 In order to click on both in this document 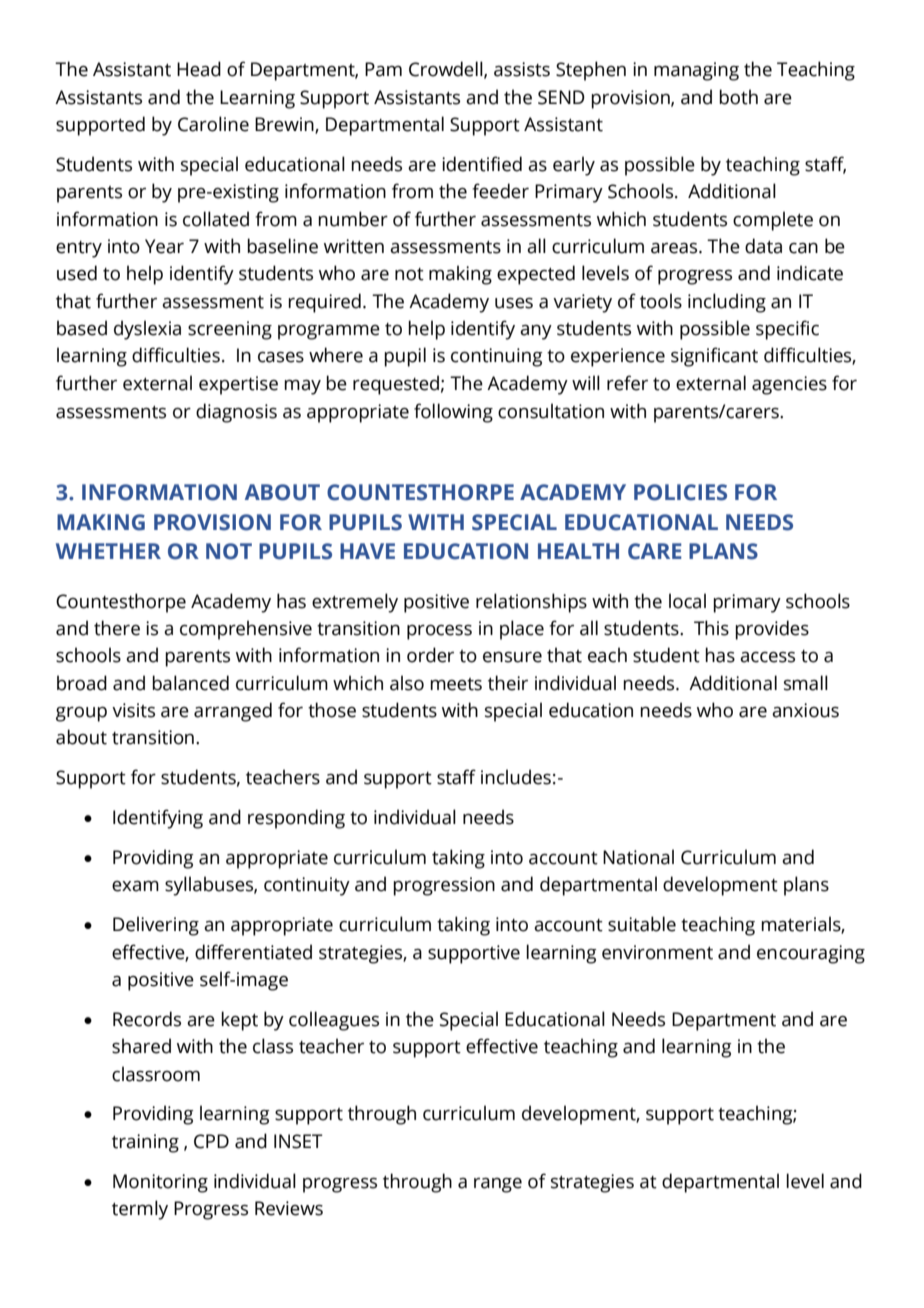, I will do `click(738, 97)`.
